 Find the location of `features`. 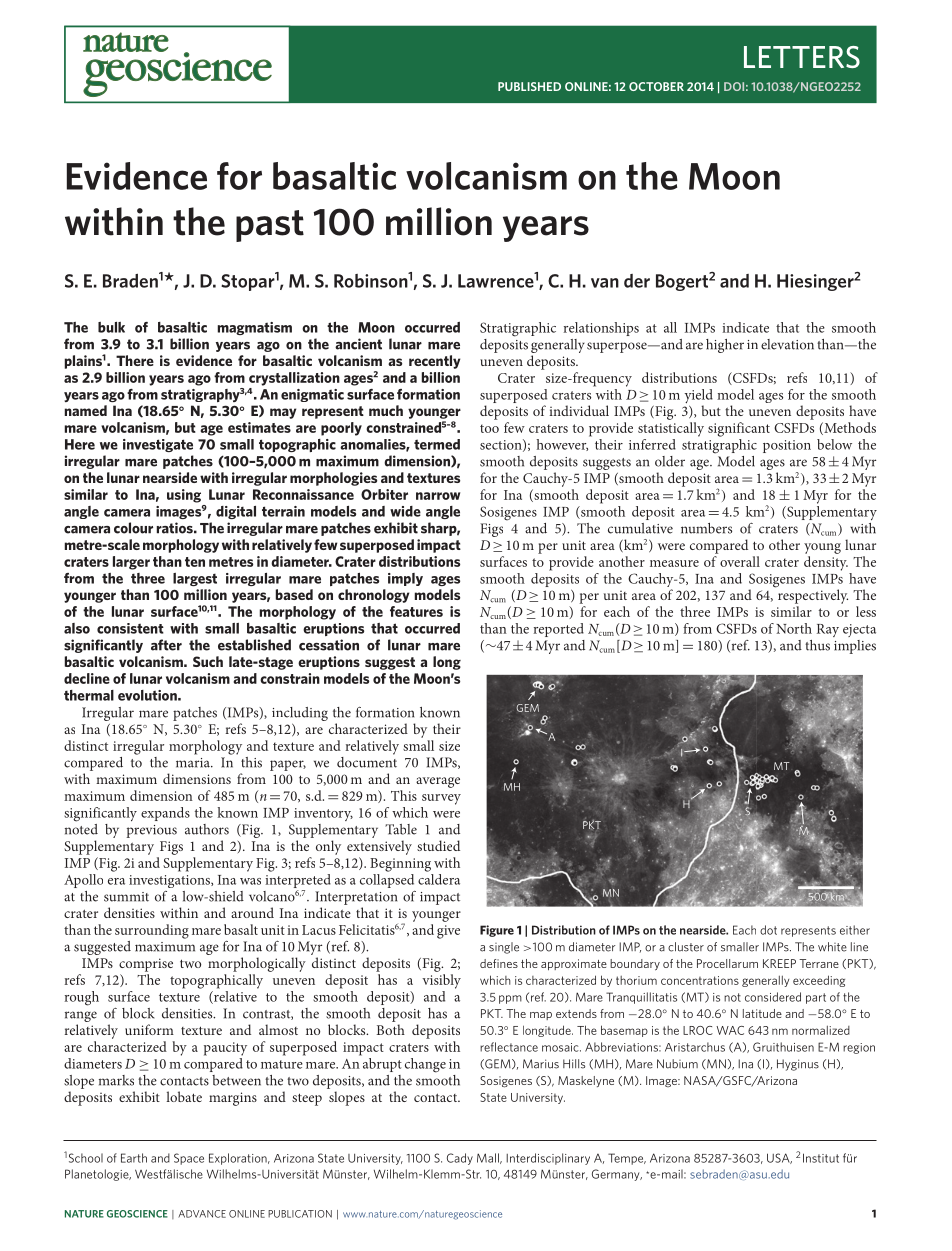

features is located at coordinates (416, 611).
